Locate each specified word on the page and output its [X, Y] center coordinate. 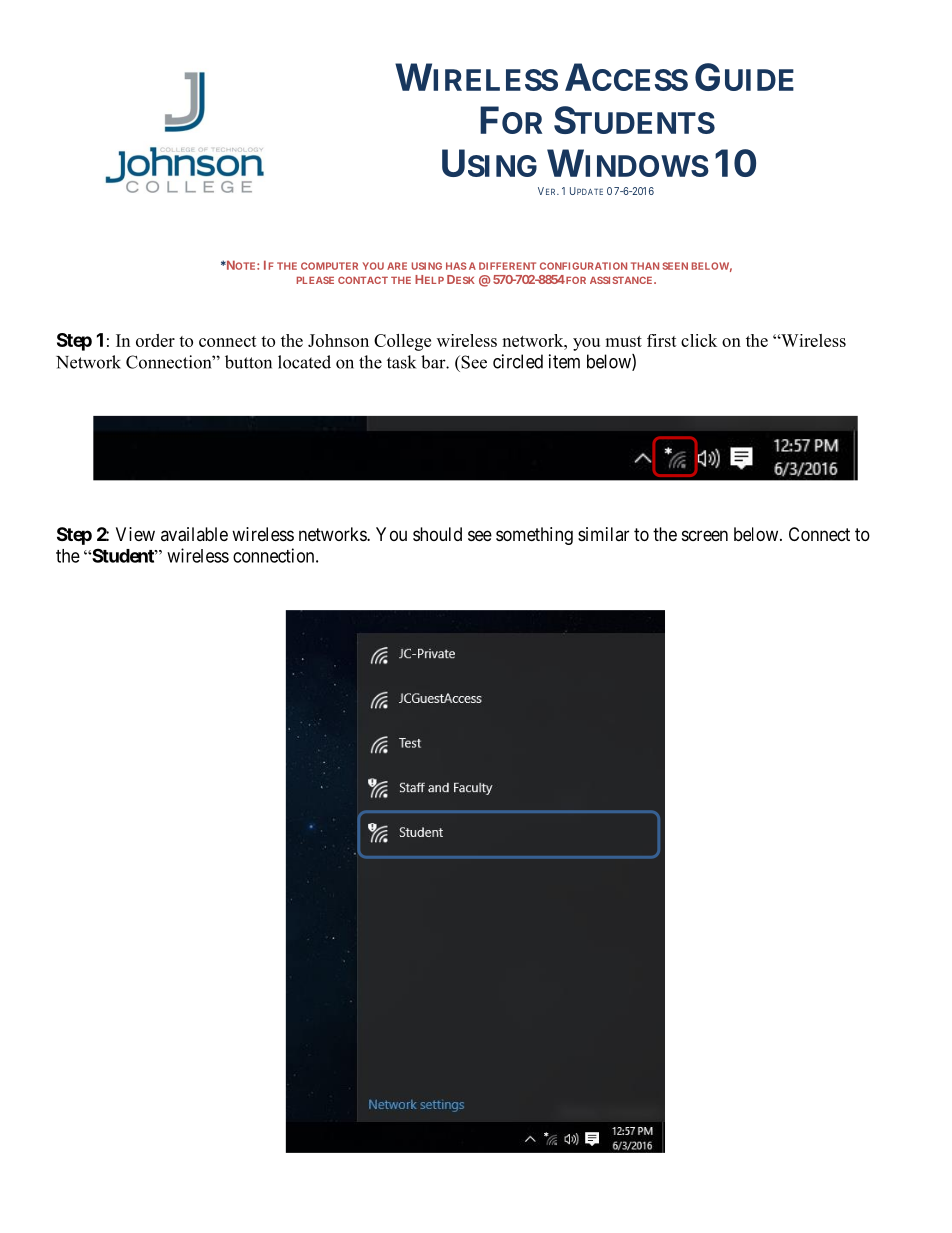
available [194, 534]
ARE [397, 266]
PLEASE [315, 280]
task [401, 362]
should [437, 534]
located [304, 362]
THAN [645, 266]
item [564, 361]
